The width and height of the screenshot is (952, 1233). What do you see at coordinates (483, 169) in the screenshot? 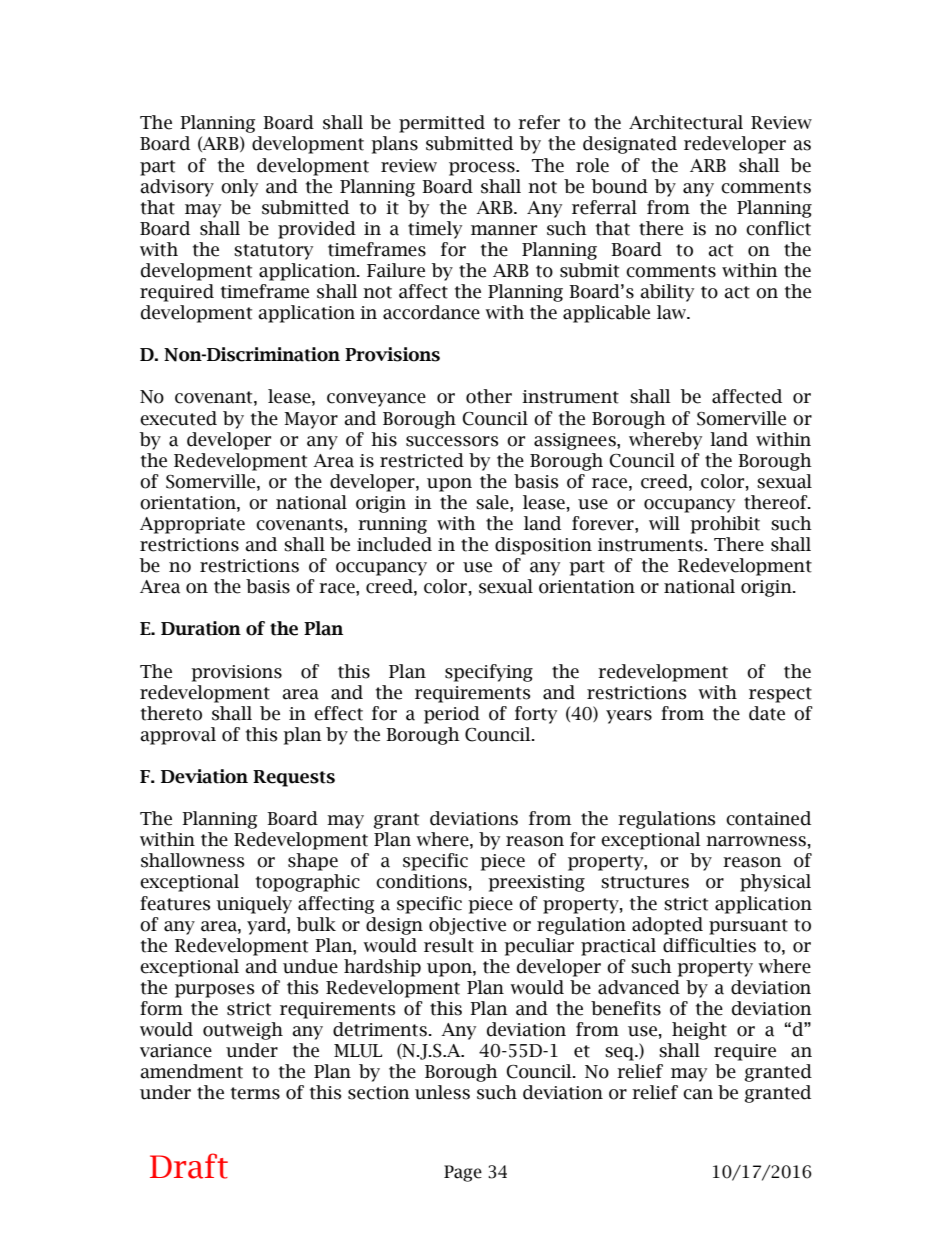
I see `process` at bounding box center [483, 169].
